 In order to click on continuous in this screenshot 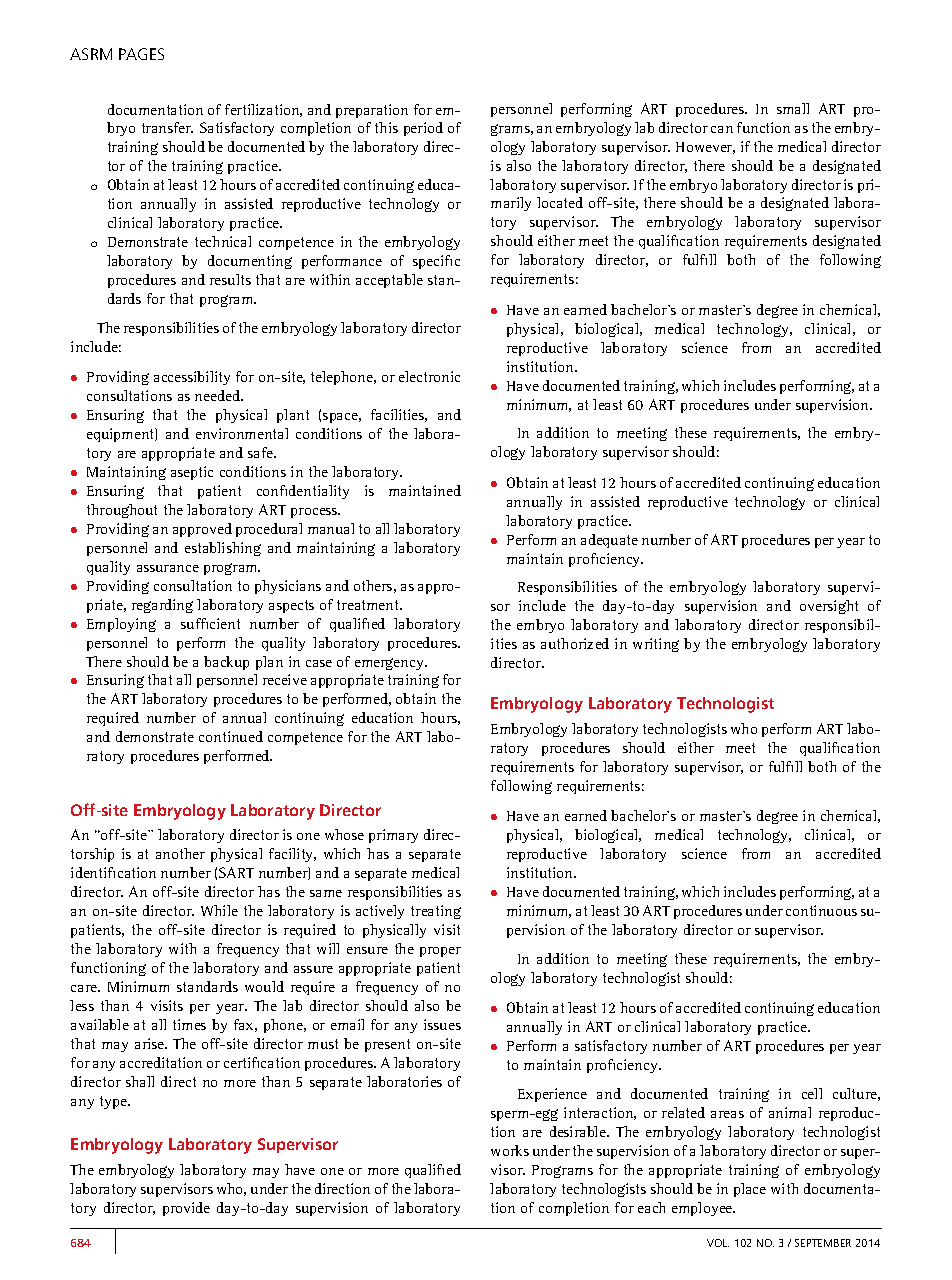, I will do `click(821, 910)`.
